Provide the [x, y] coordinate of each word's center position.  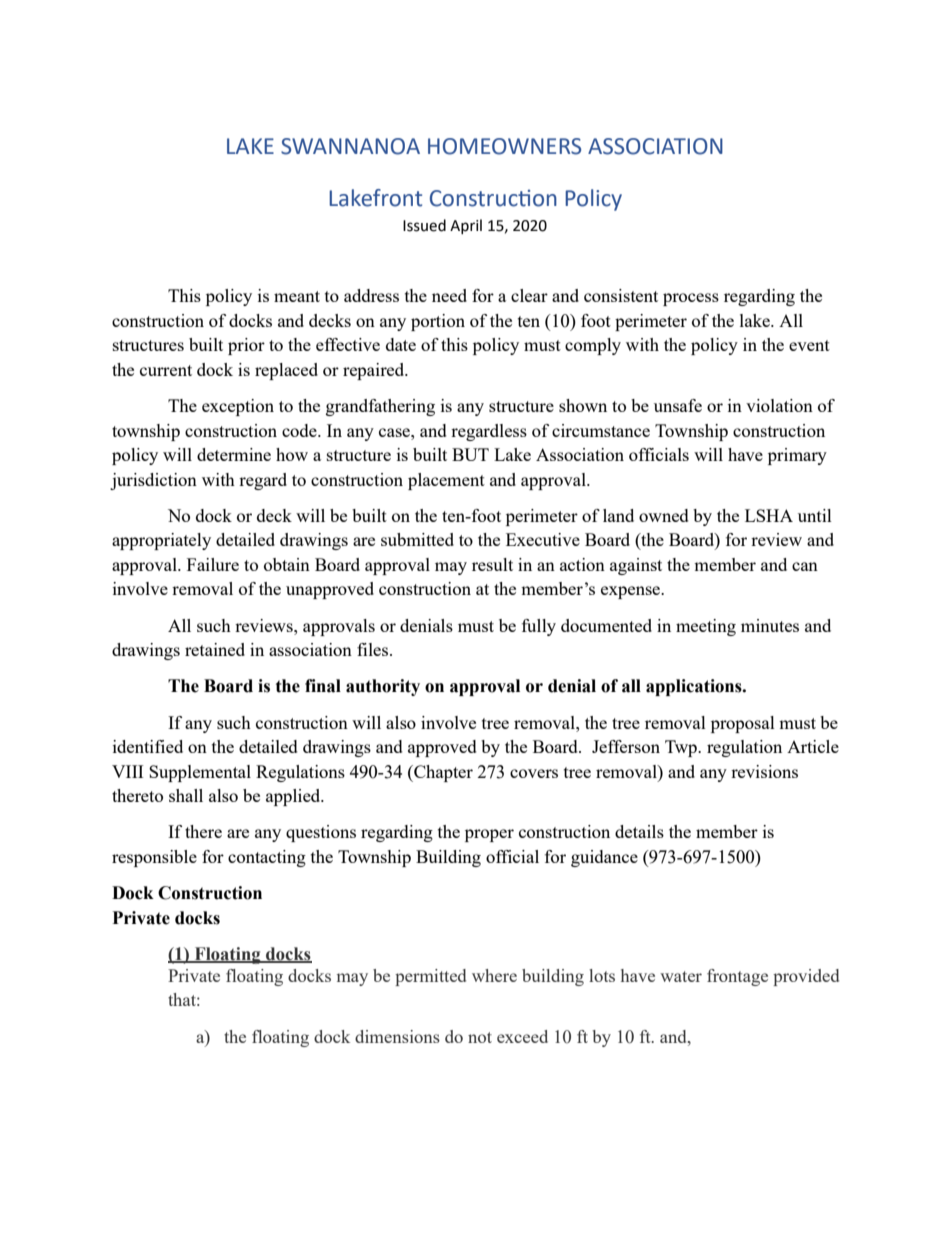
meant [297, 296]
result [492, 564]
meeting [706, 627]
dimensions [397, 1036]
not [480, 1037]
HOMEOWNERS [504, 146]
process [691, 299]
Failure [213, 564]
